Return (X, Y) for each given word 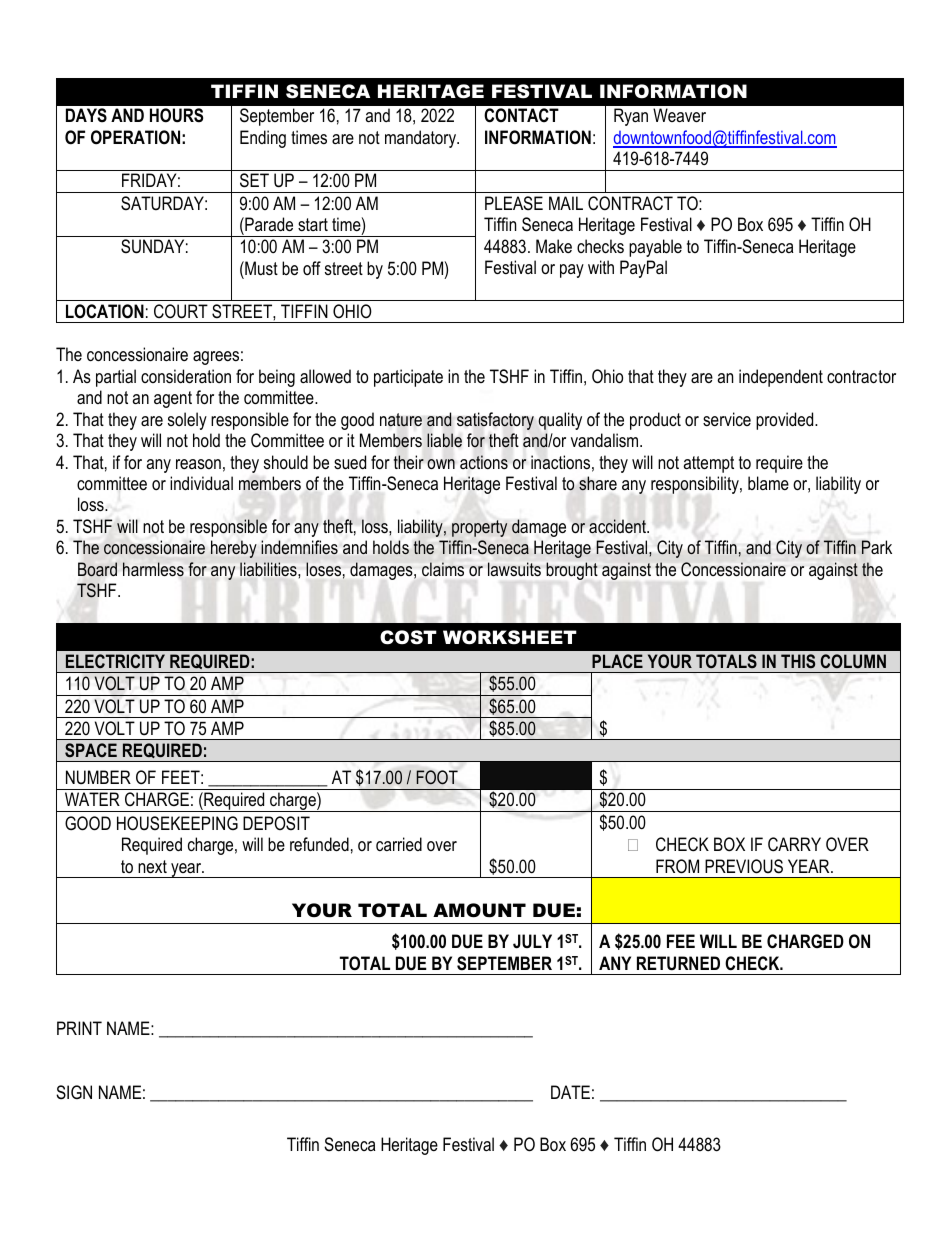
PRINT (79, 1028)
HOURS (176, 115)
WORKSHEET (510, 637)
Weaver (679, 115)
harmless (153, 569)
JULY (532, 941)
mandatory (422, 139)
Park (876, 547)
